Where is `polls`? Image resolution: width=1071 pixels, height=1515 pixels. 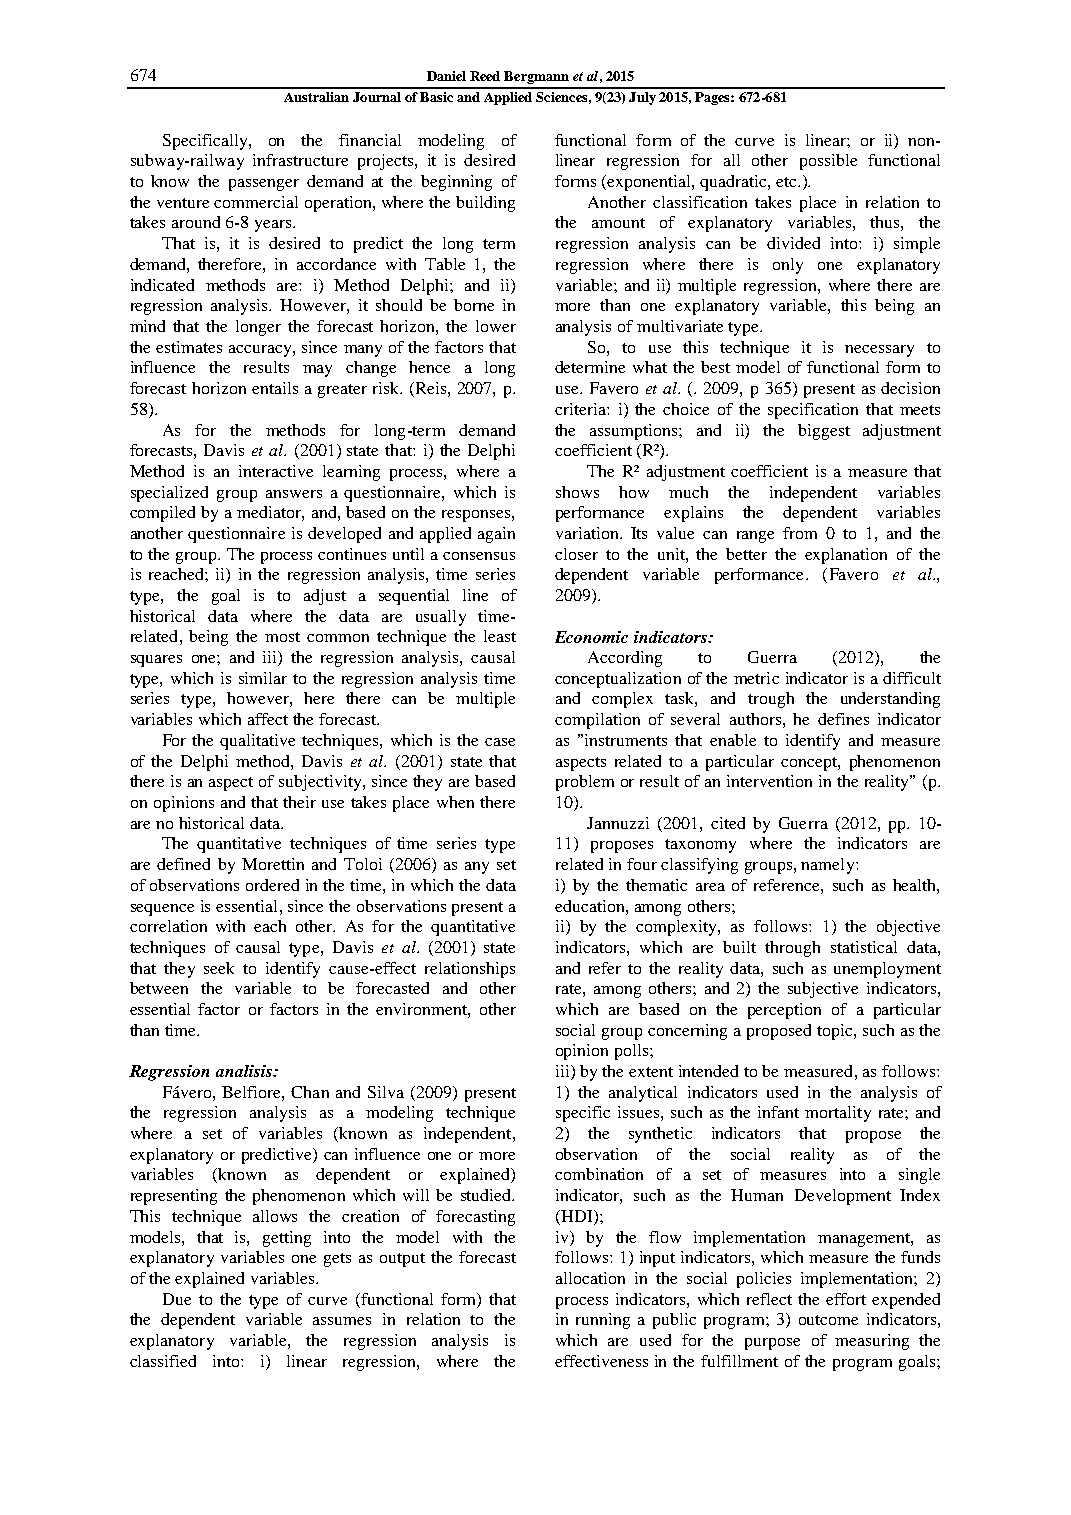 polls is located at coordinates (633, 1052).
